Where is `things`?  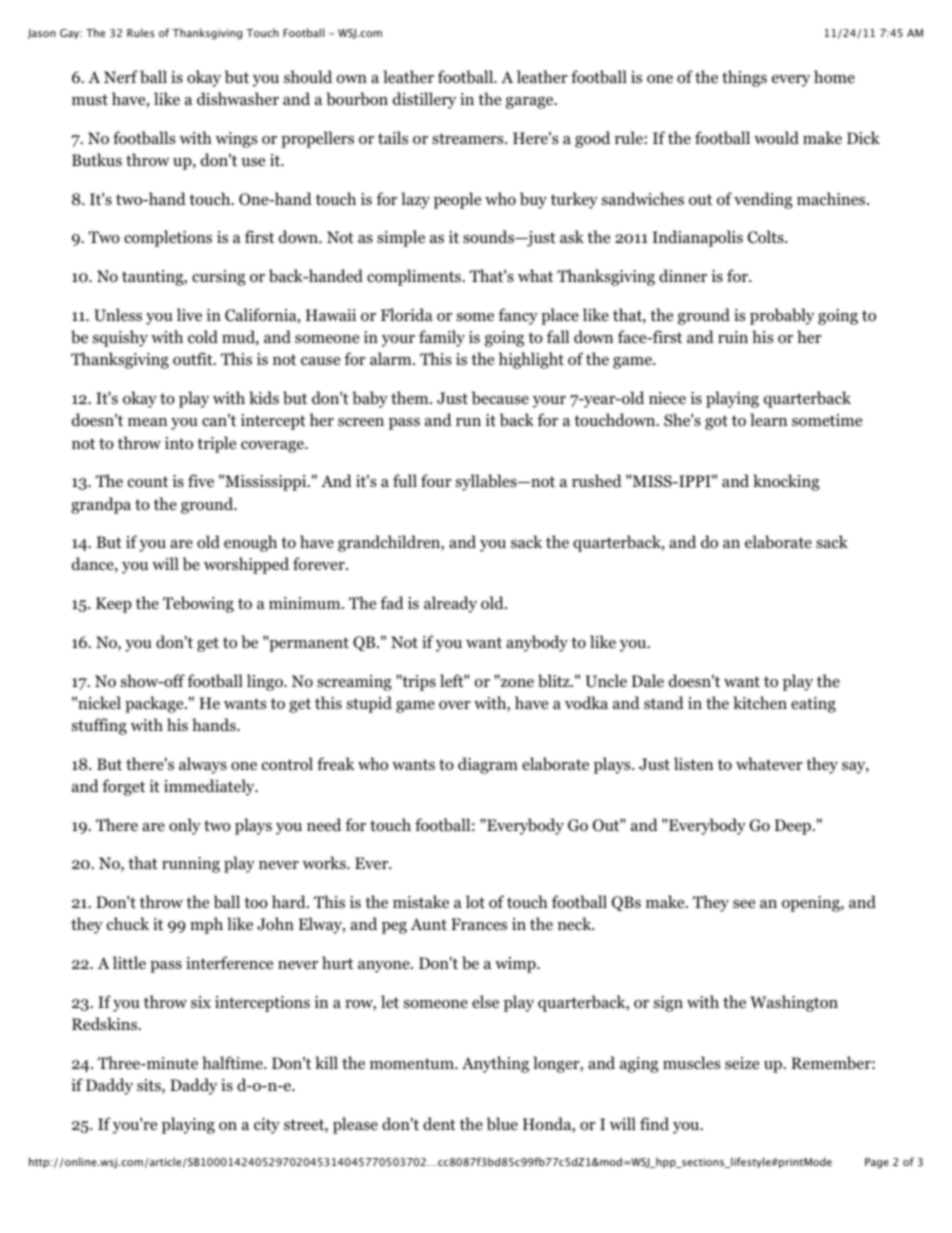 things is located at coordinates (744, 78).
